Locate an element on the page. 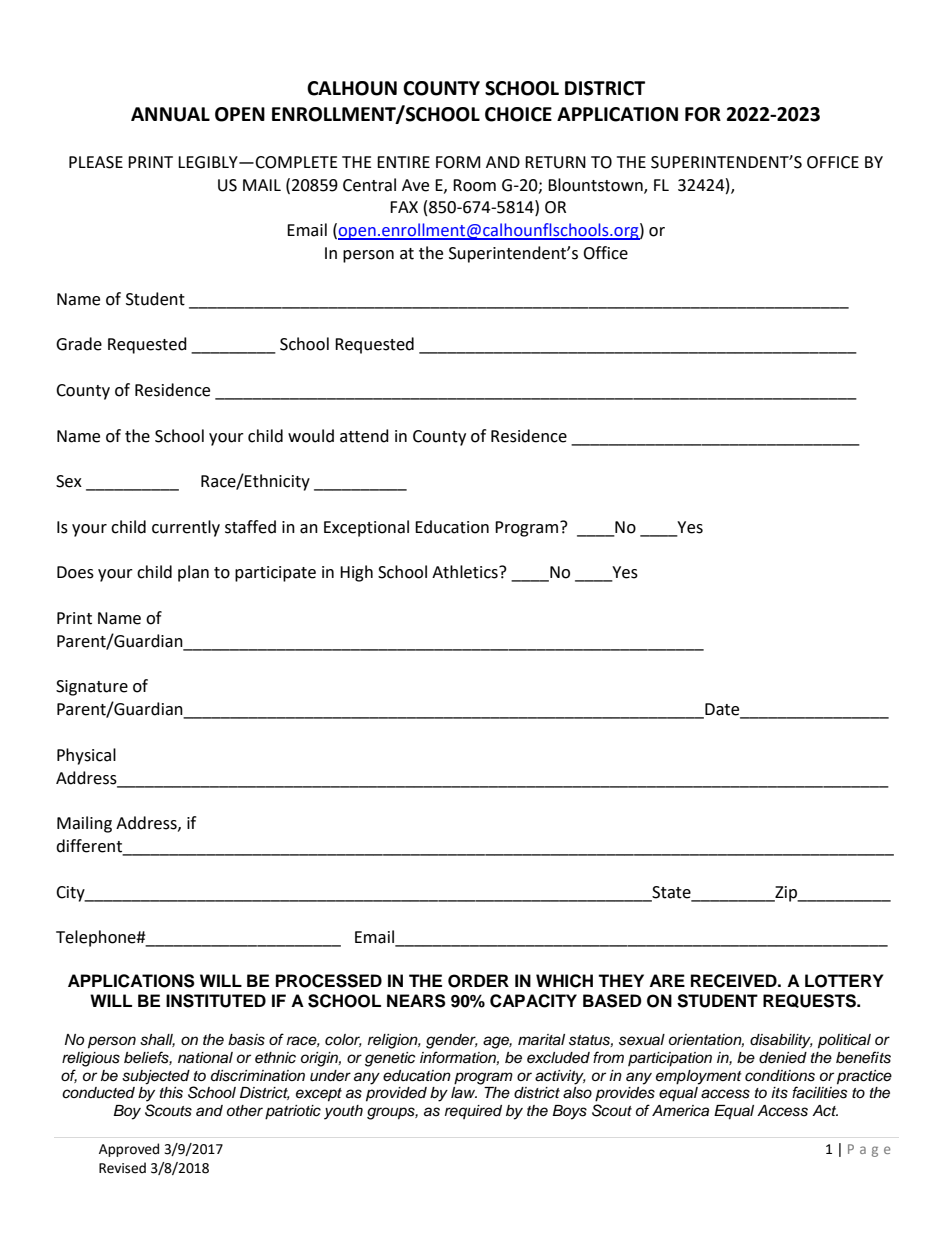 The height and width of the image is (1233, 952). Athletics is located at coordinates (466, 572).
